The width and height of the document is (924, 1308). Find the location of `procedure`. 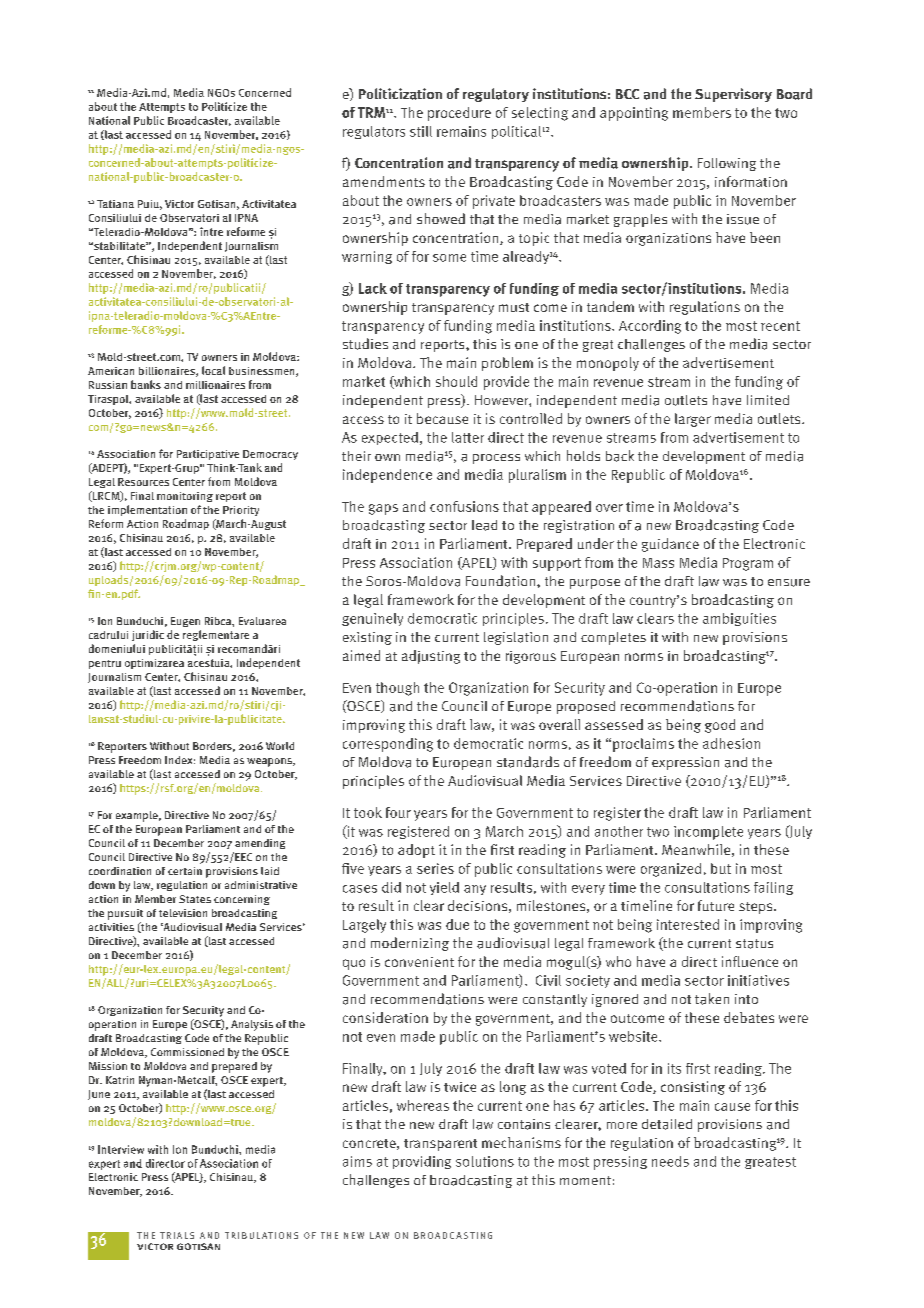

procedure is located at coordinates (459, 114).
